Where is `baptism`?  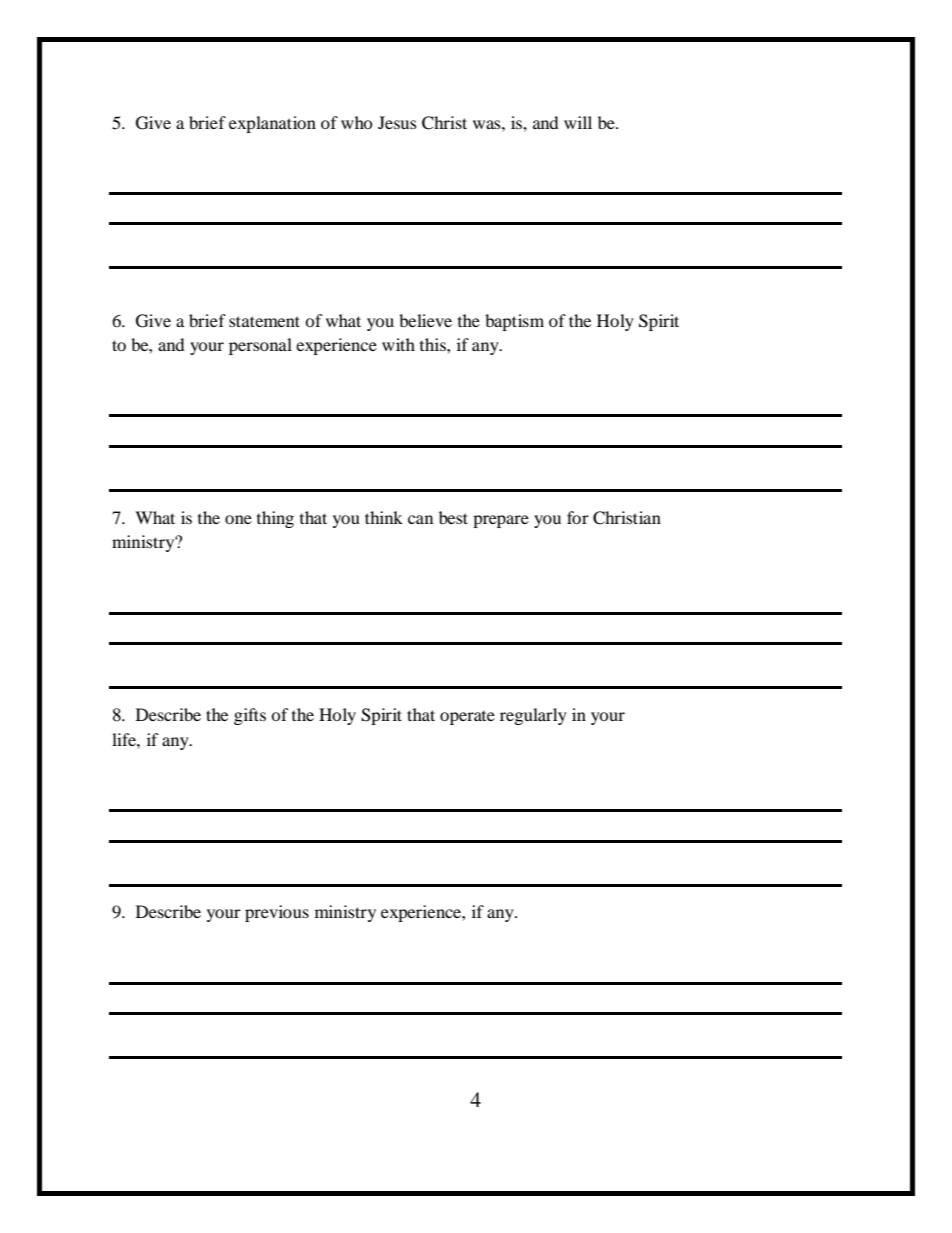 baptism is located at coordinates (514, 322).
